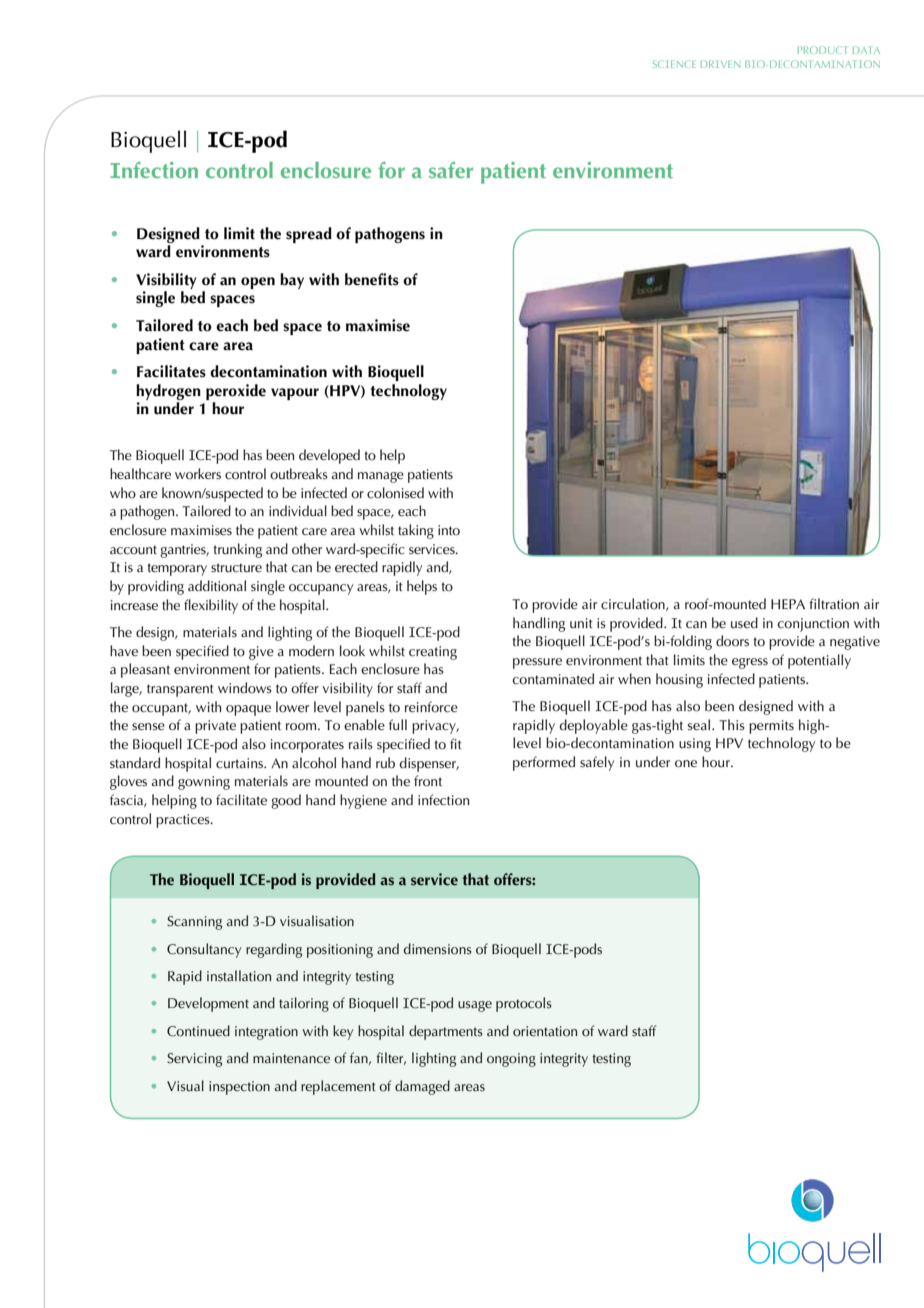 This screenshot has height=1308, width=924. What do you see at coordinates (194, 1060) in the screenshot?
I see `Servicing` at bounding box center [194, 1060].
